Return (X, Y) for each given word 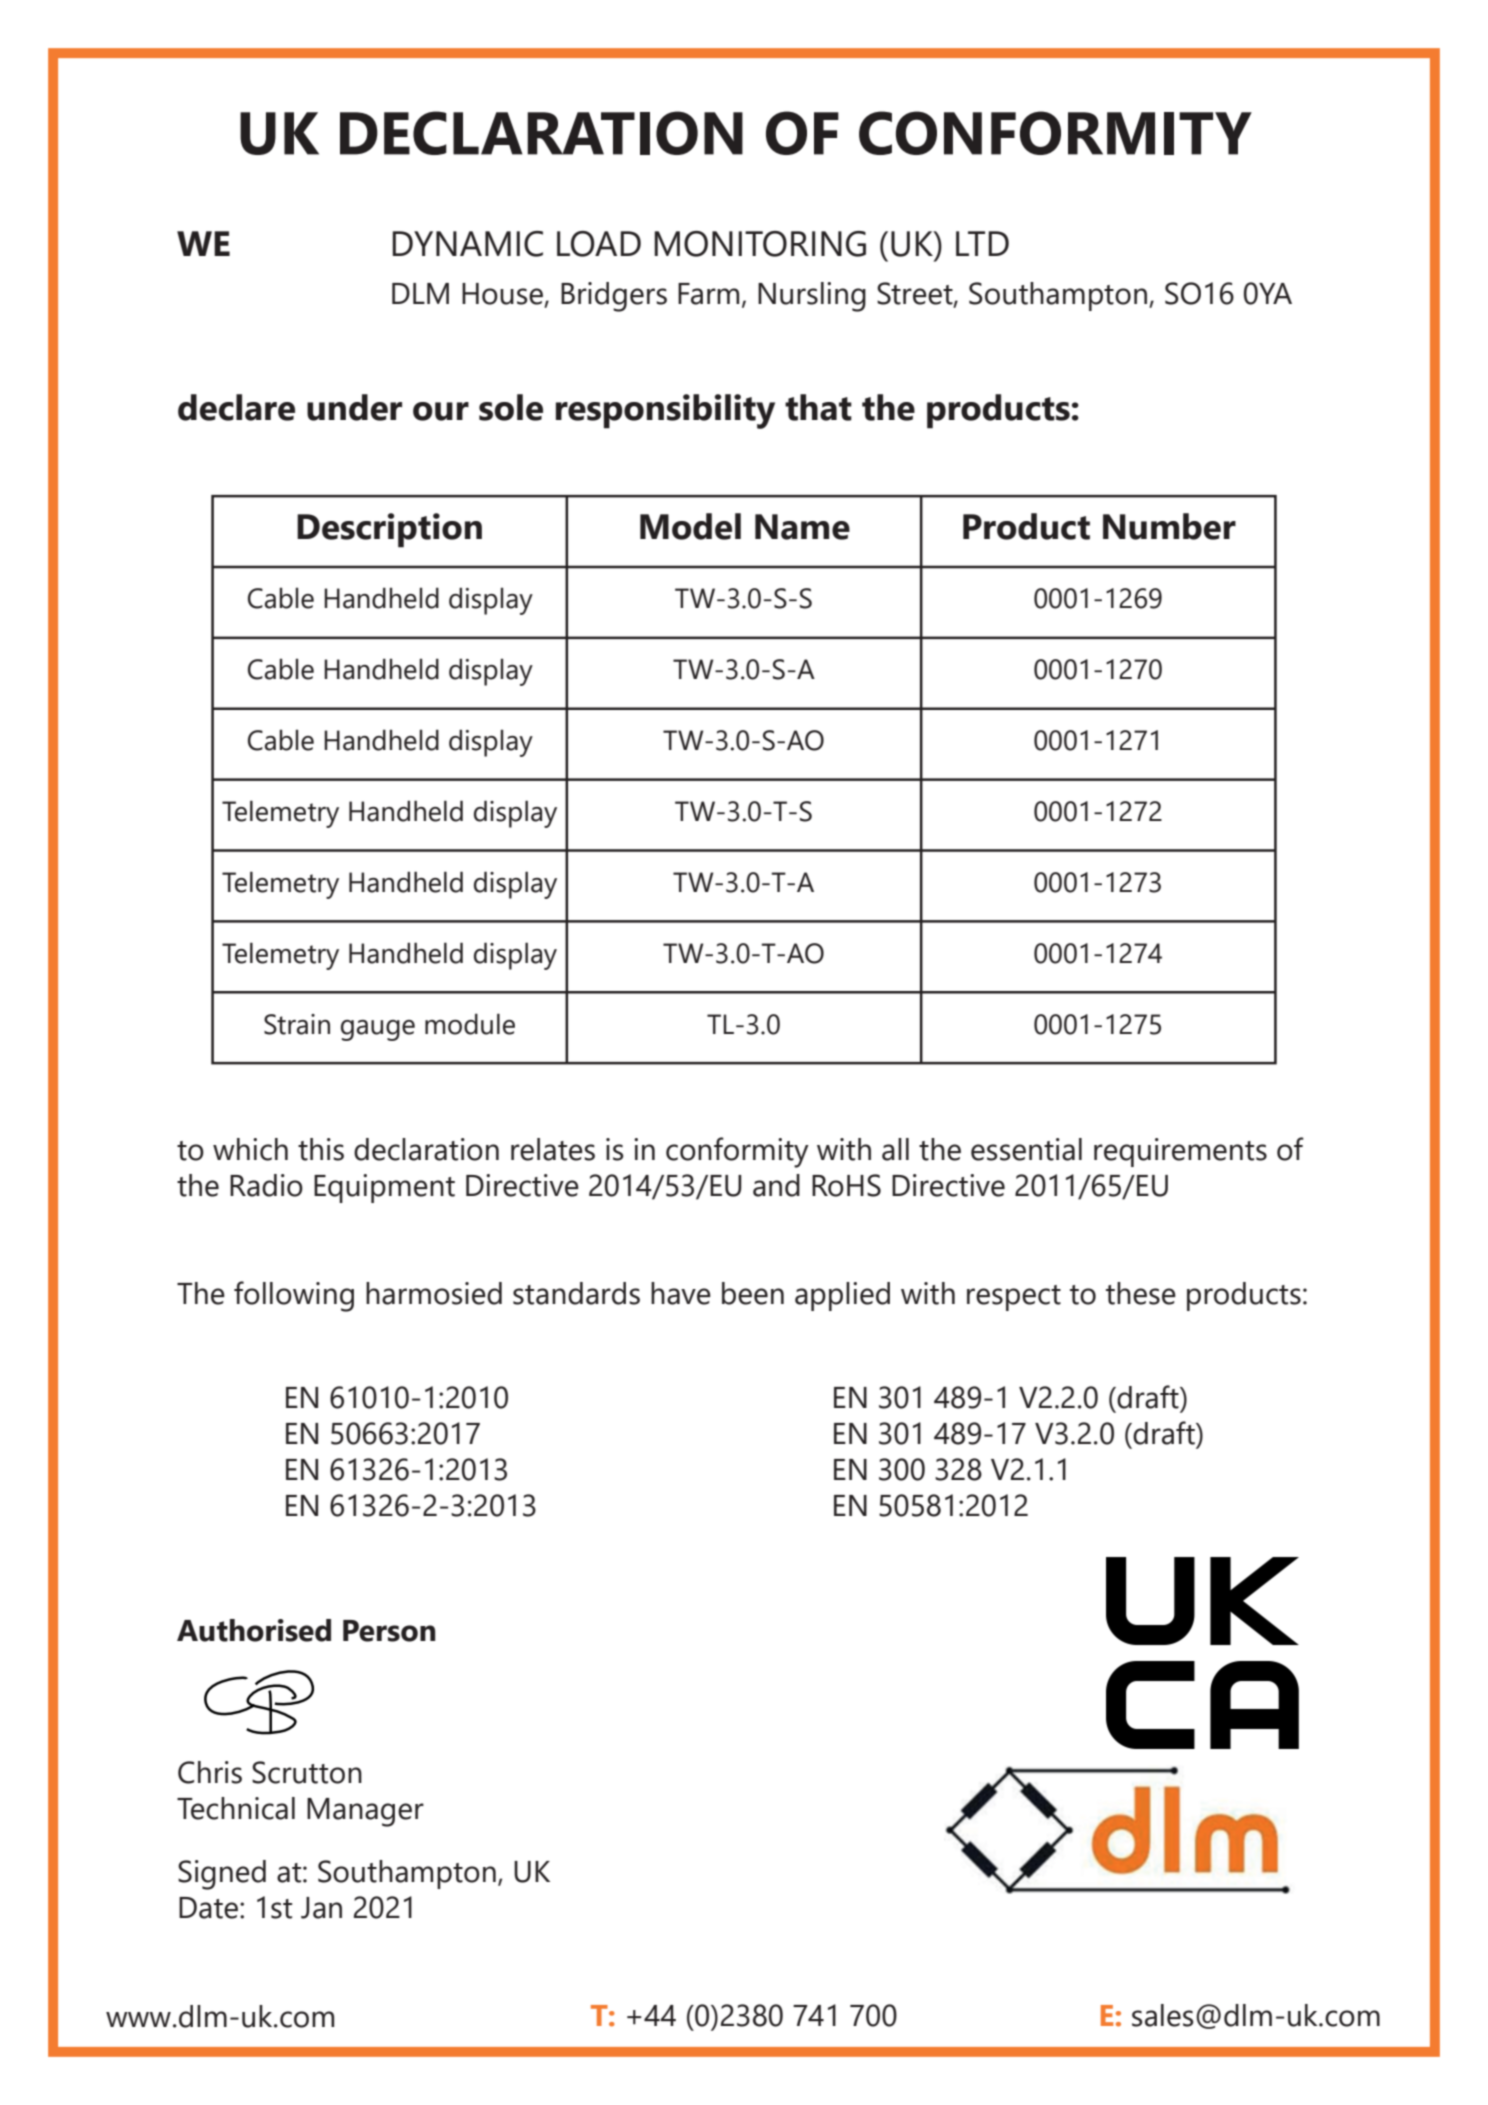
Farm (708, 294)
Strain (297, 1024)
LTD (982, 243)
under (354, 407)
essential (1026, 1149)
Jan (321, 1908)
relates (553, 1149)
